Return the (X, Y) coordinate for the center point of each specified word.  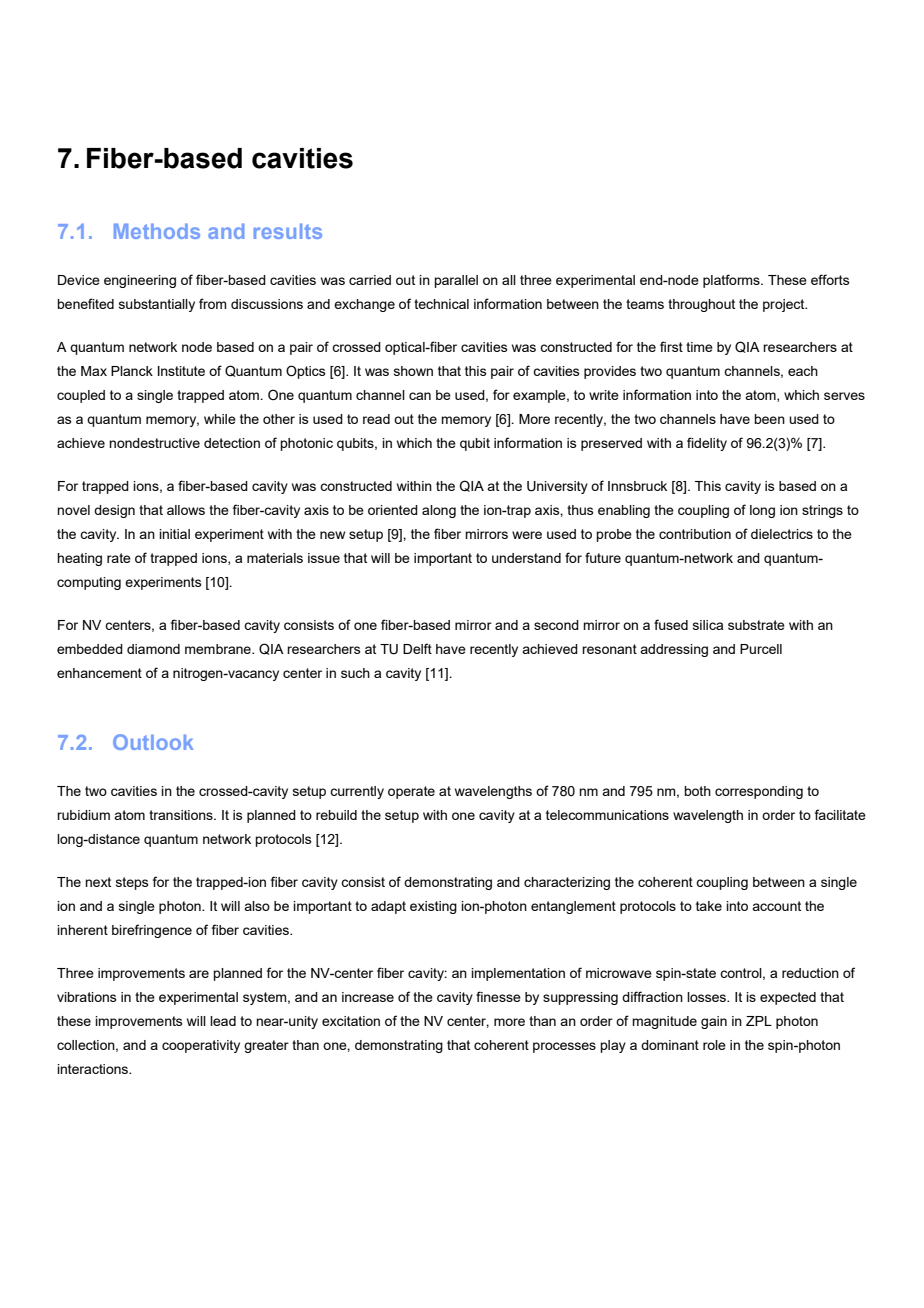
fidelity (707, 444)
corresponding (759, 792)
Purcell (761, 649)
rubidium (83, 815)
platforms (732, 281)
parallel (456, 281)
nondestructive (154, 443)
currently (357, 792)
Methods (157, 231)
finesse (498, 996)
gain (714, 1022)
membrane (219, 649)
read (376, 419)
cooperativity (201, 1046)
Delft (417, 648)
